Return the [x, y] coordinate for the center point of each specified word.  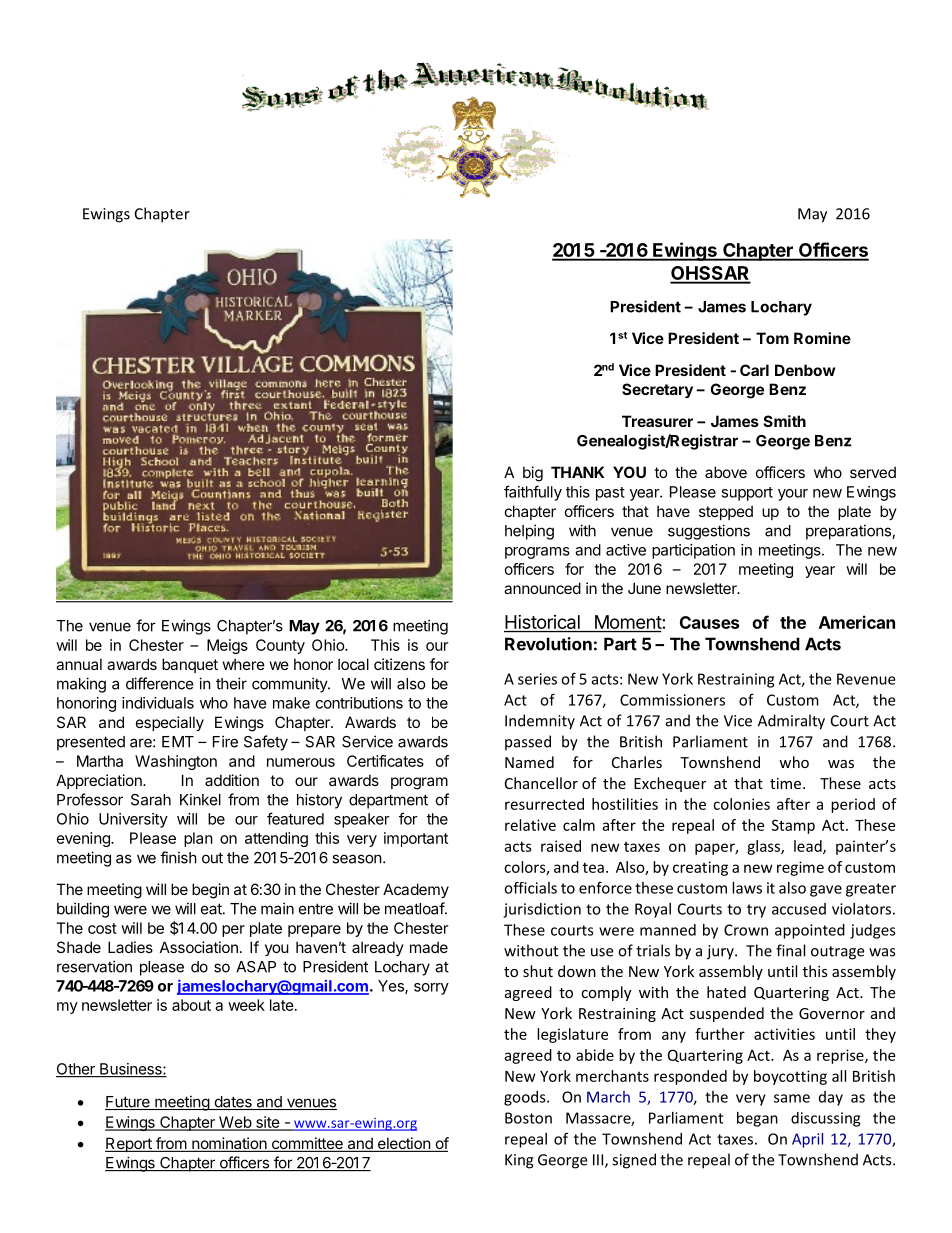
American [857, 622]
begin [210, 891]
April [807, 1140]
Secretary [657, 390]
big [533, 474]
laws [747, 888]
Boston [528, 1118]
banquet [190, 665]
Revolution [548, 644]
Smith [785, 421]
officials [530, 888]
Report [129, 1144]
